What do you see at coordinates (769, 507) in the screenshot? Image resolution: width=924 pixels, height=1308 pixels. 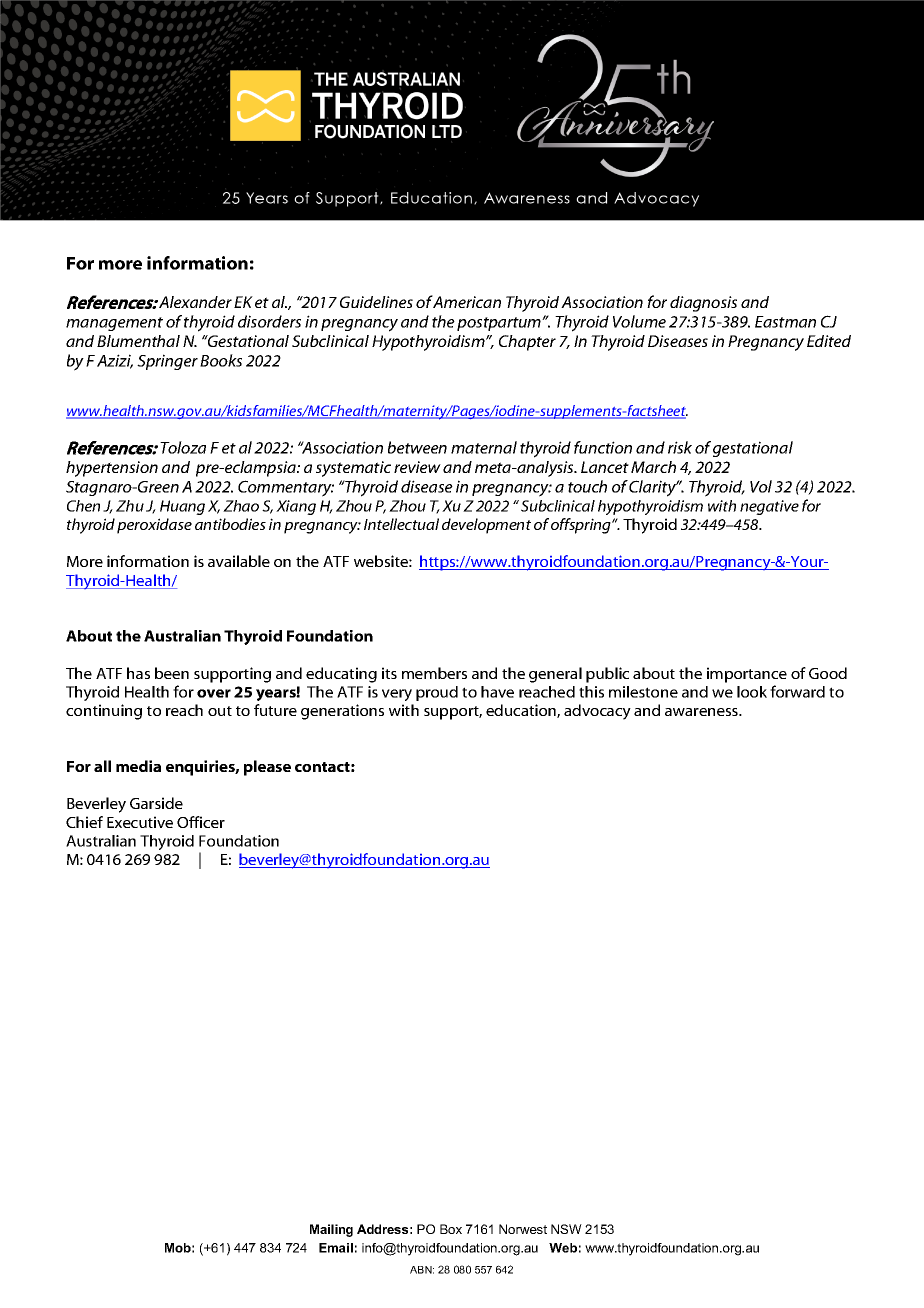 I see `negative` at bounding box center [769, 507].
